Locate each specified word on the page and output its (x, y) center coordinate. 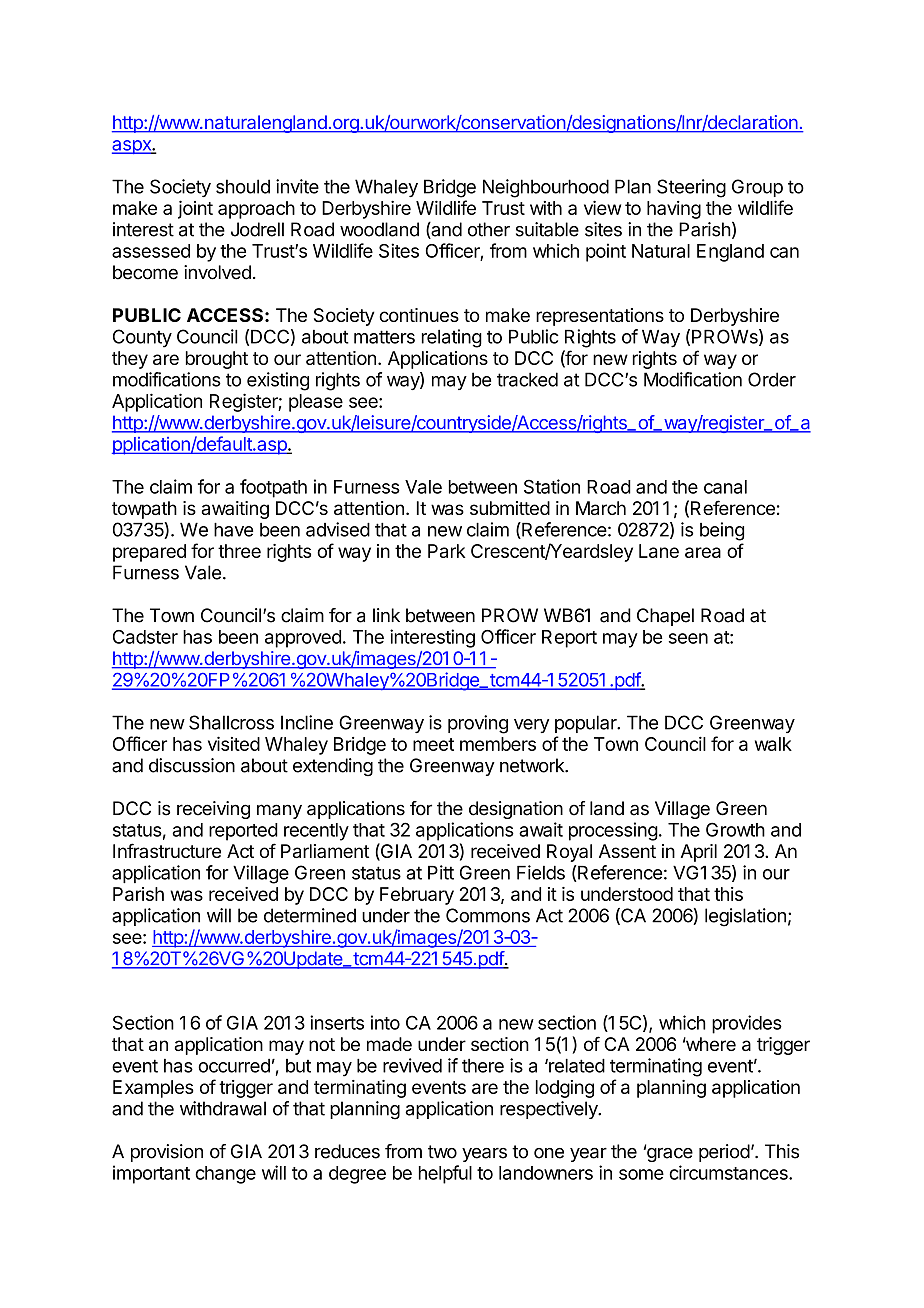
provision (167, 1153)
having (674, 210)
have (233, 529)
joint (195, 209)
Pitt (441, 872)
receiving (213, 810)
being (722, 531)
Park (446, 551)
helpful (445, 1174)
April (699, 853)
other (489, 229)
